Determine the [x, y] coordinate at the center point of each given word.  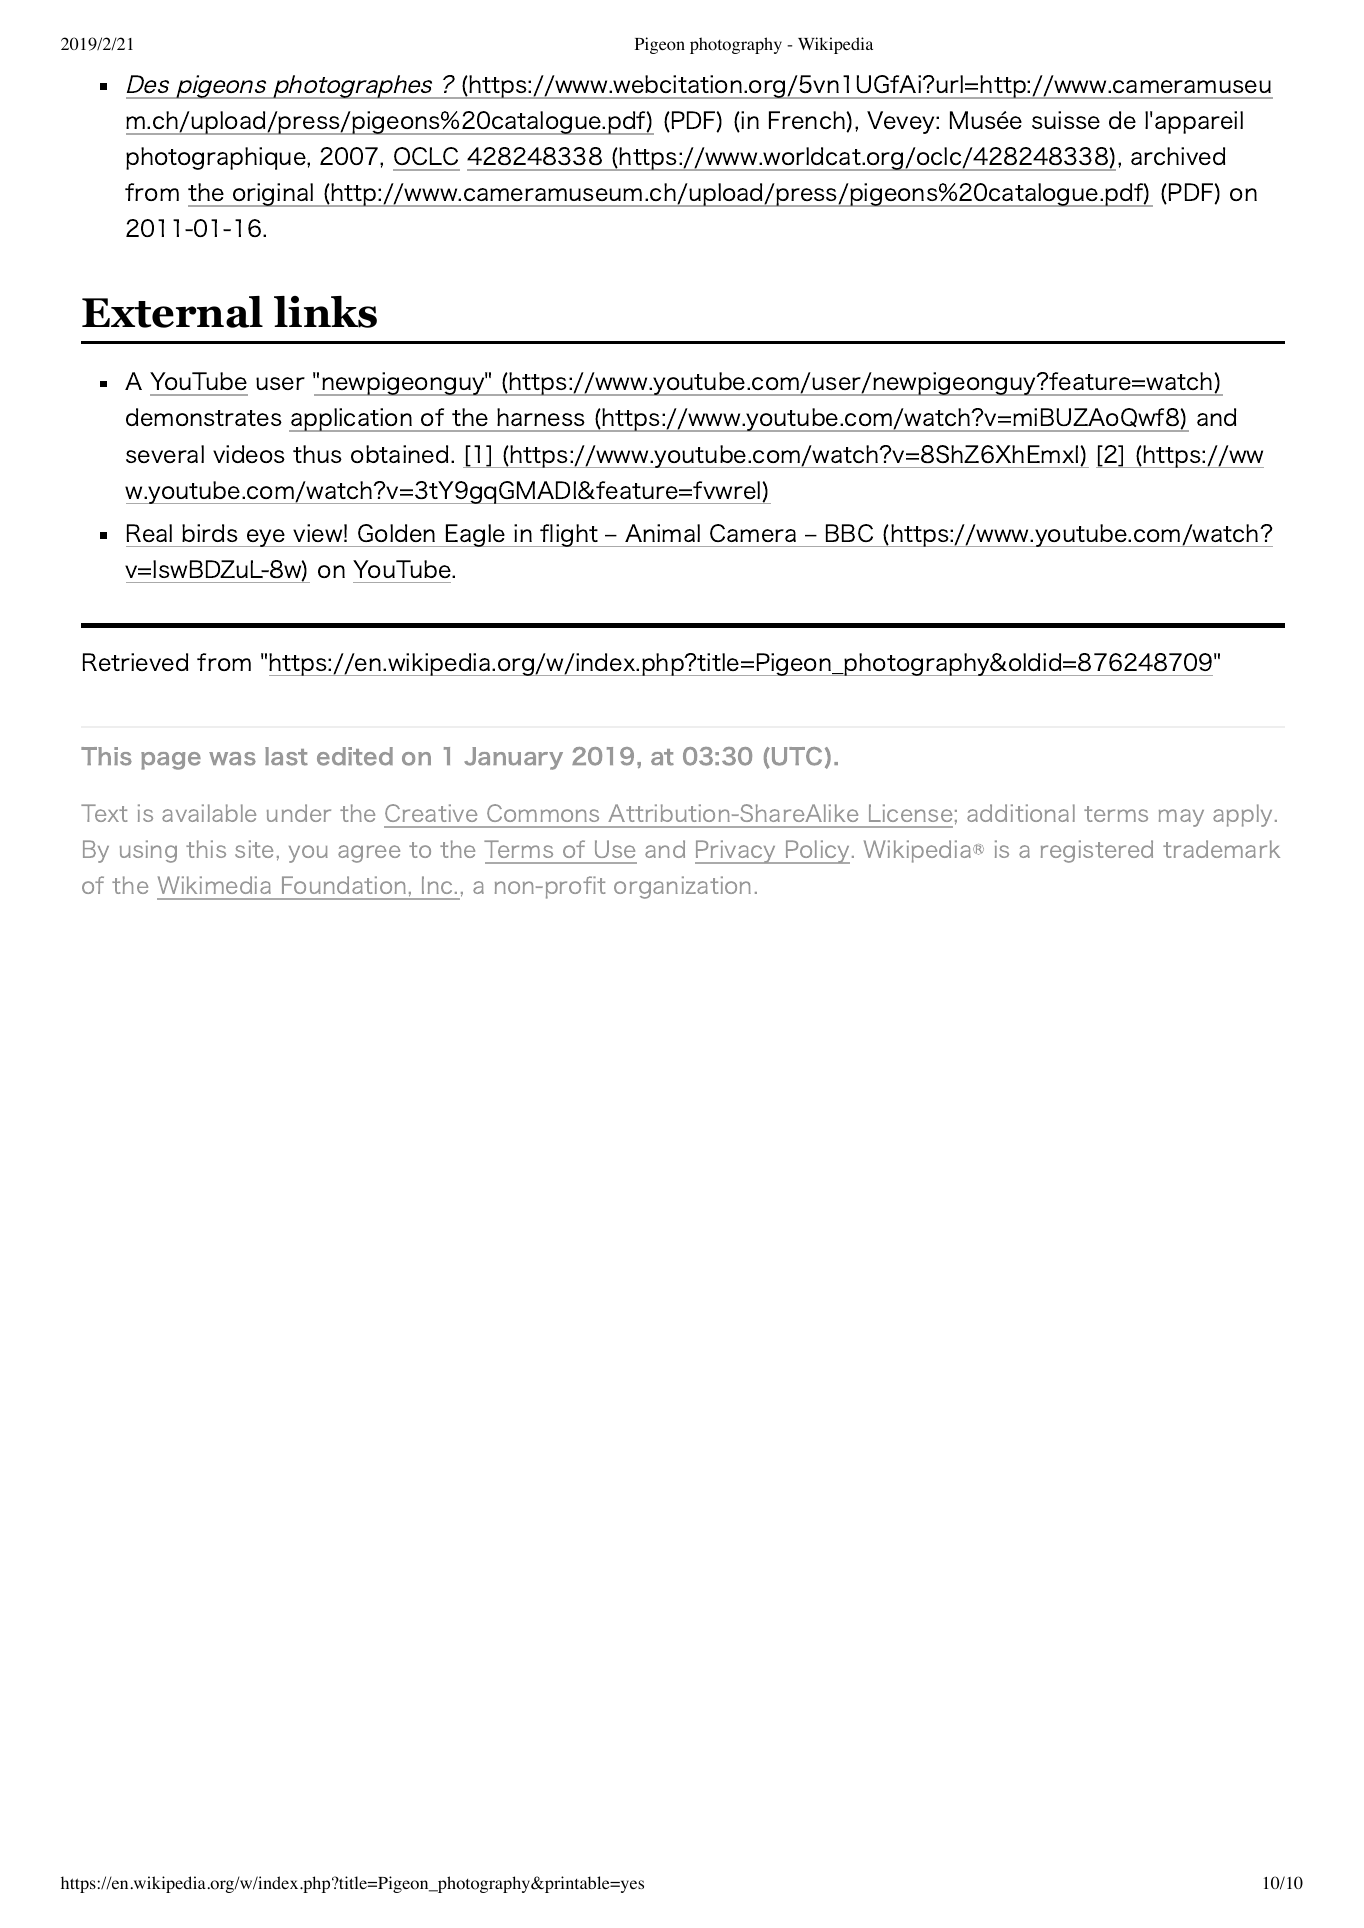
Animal [662, 533]
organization [682, 887]
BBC [849, 533]
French [808, 121]
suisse [1066, 120]
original [273, 195]
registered [1097, 851]
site [254, 849]
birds [210, 533]
